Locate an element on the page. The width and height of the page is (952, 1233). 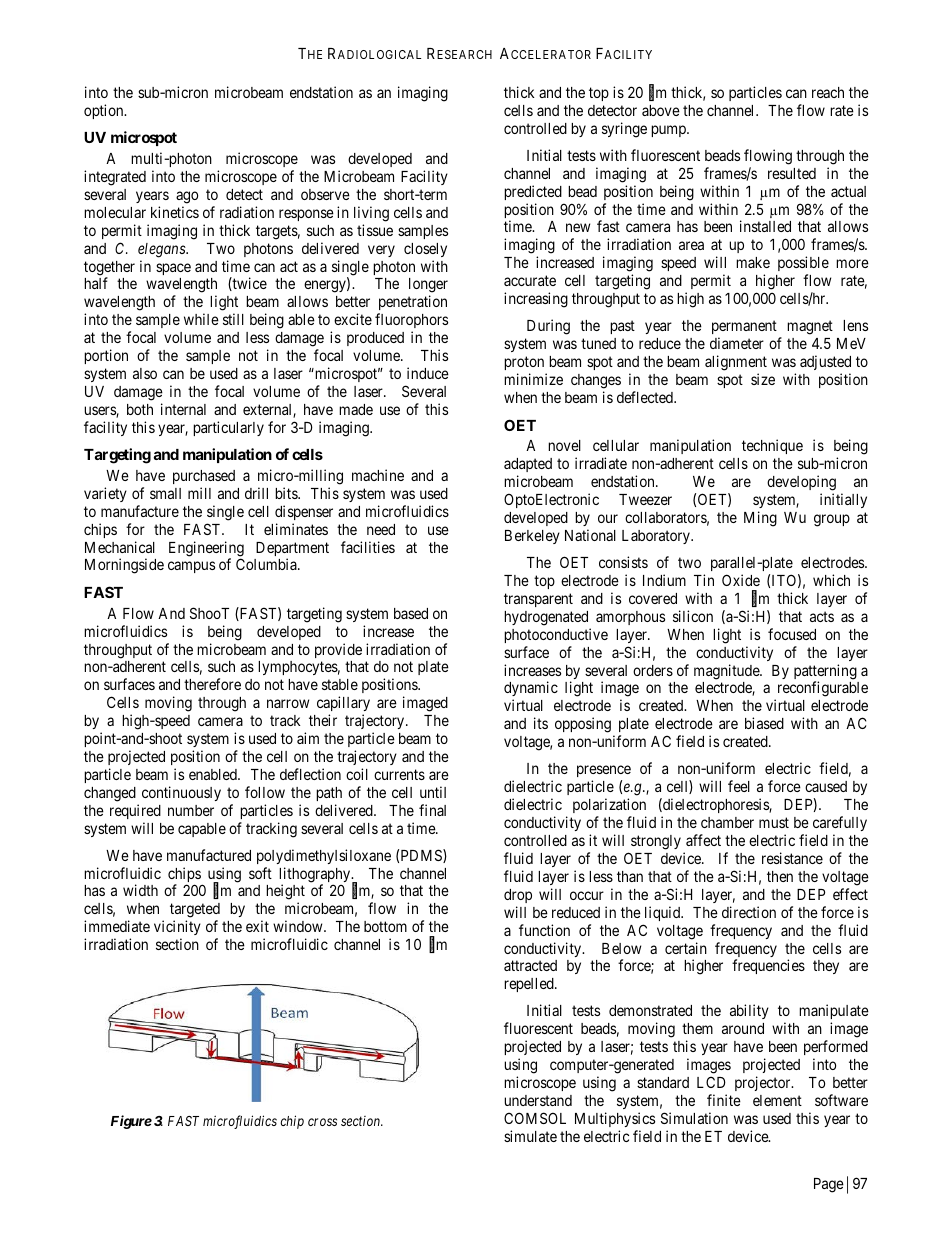
option is located at coordinates (105, 111).
